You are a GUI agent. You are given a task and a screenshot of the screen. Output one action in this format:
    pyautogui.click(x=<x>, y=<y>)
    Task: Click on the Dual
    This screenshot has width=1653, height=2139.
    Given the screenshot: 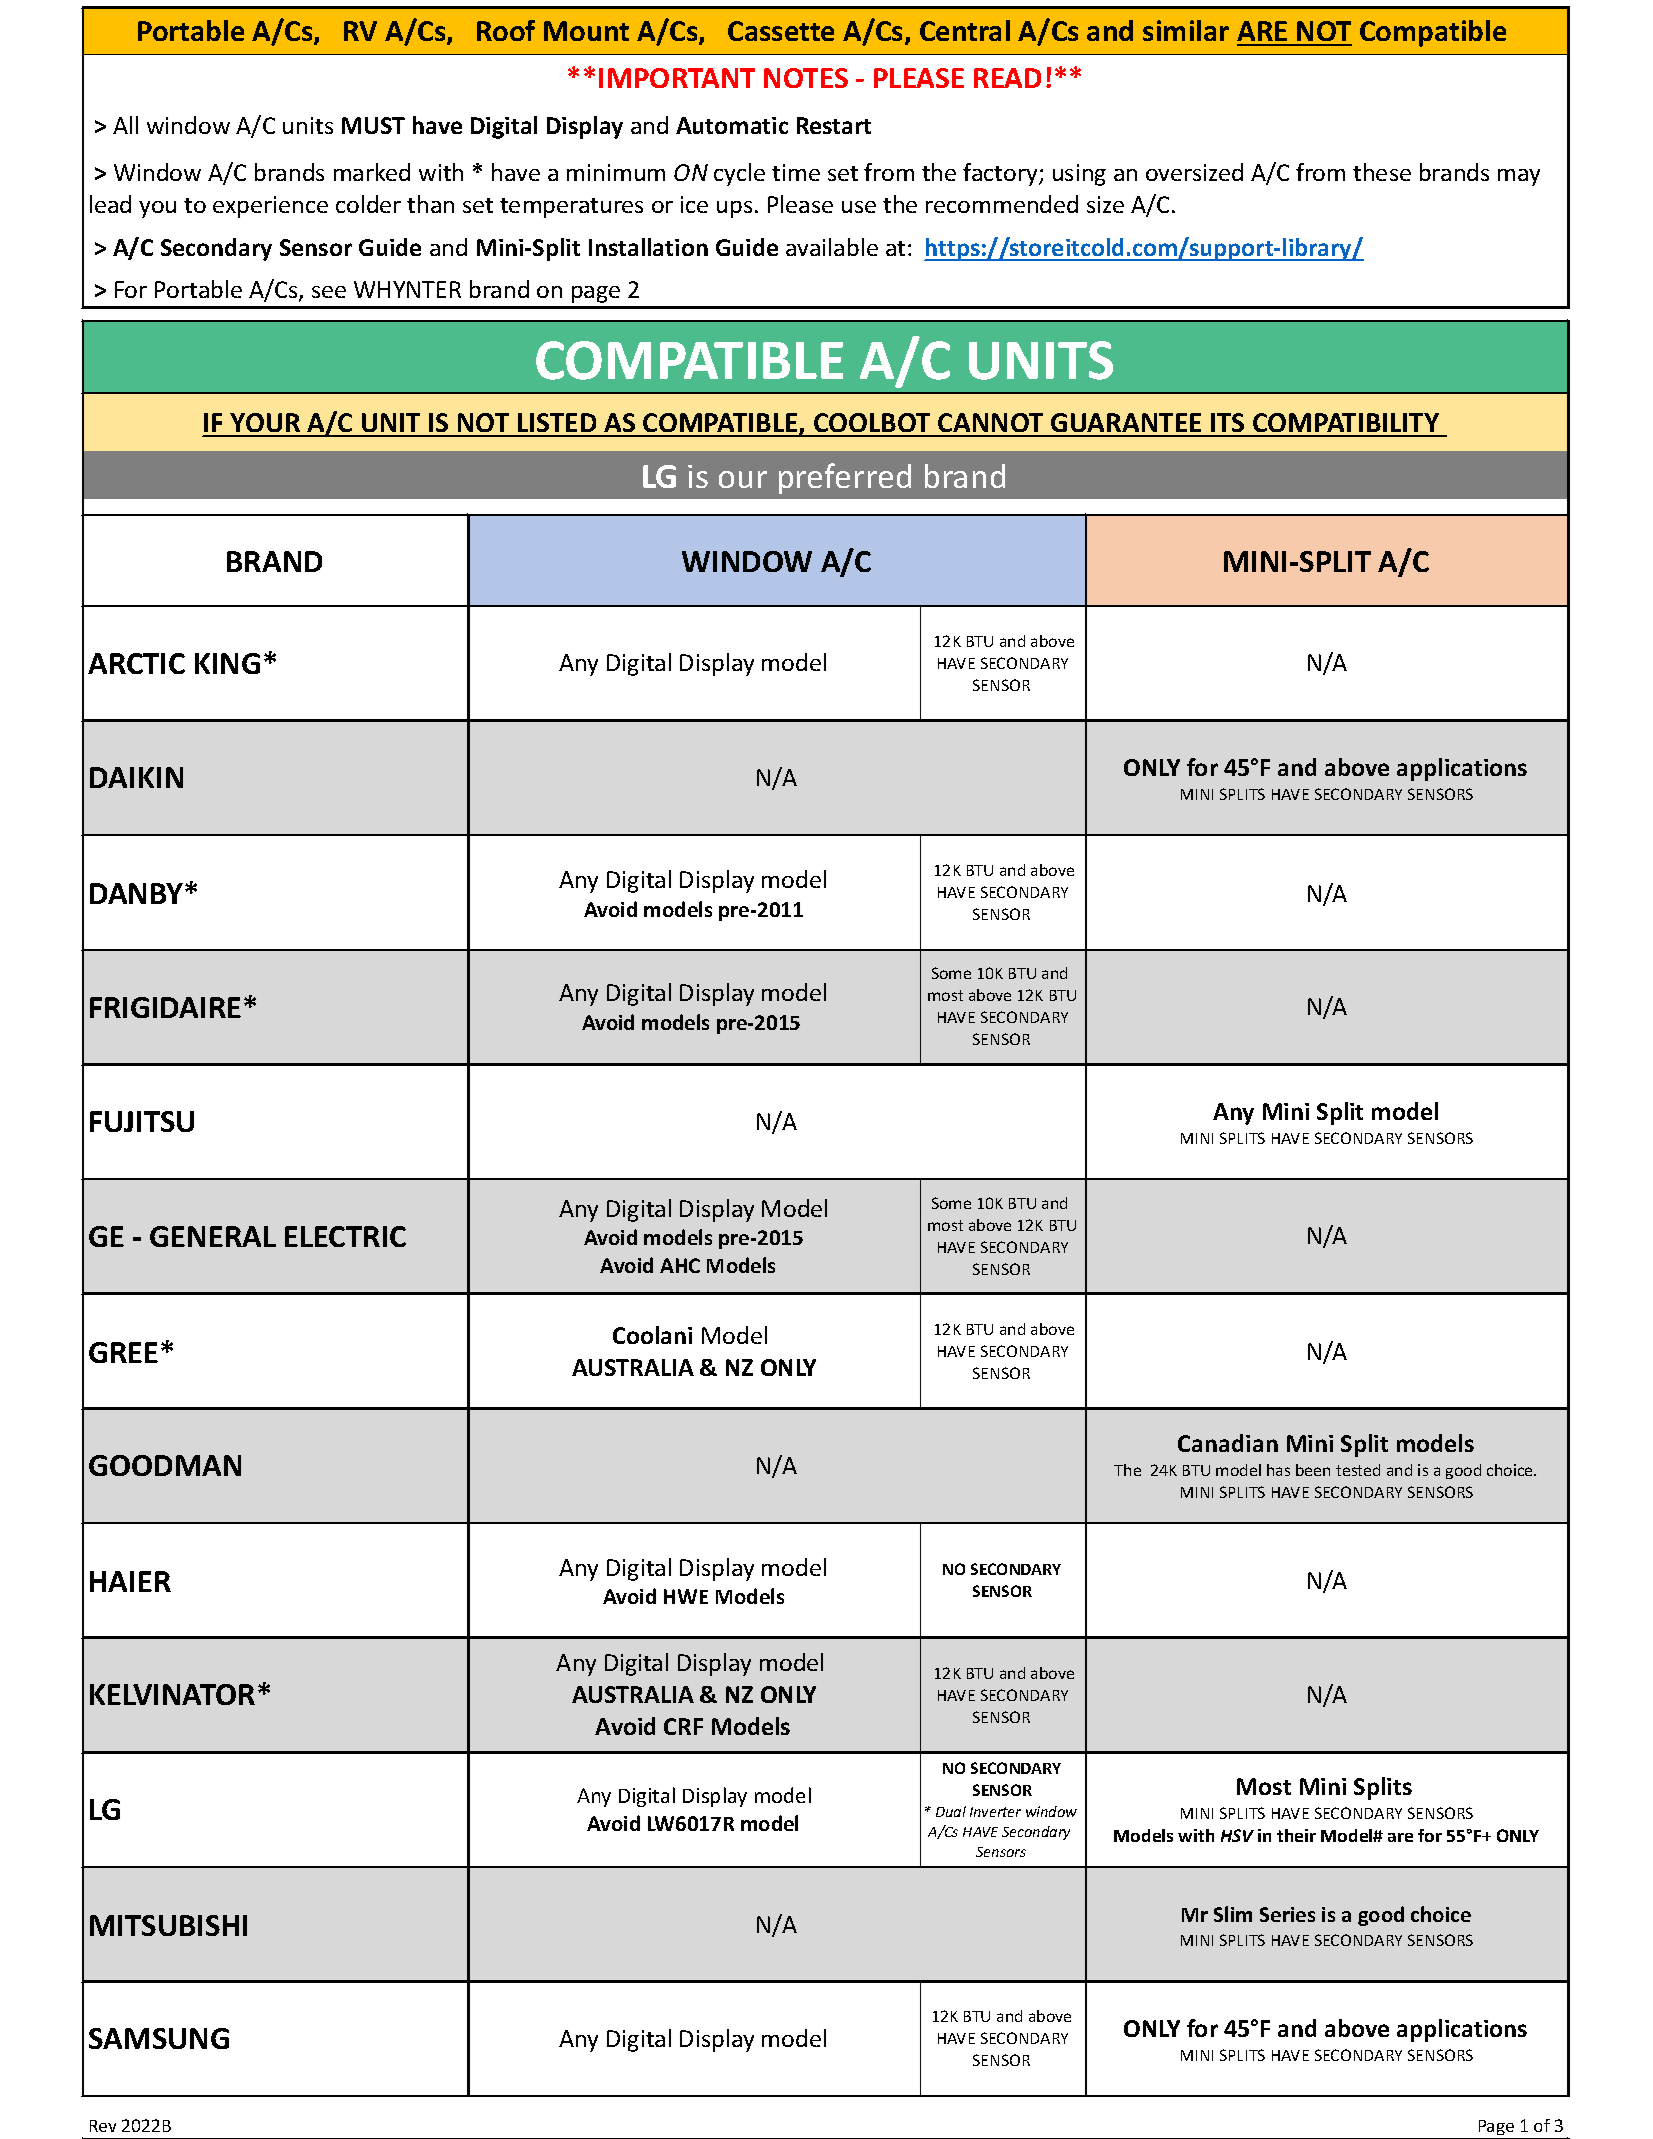 What is the action you would take?
    pyautogui.click(x=951, y=1811)
